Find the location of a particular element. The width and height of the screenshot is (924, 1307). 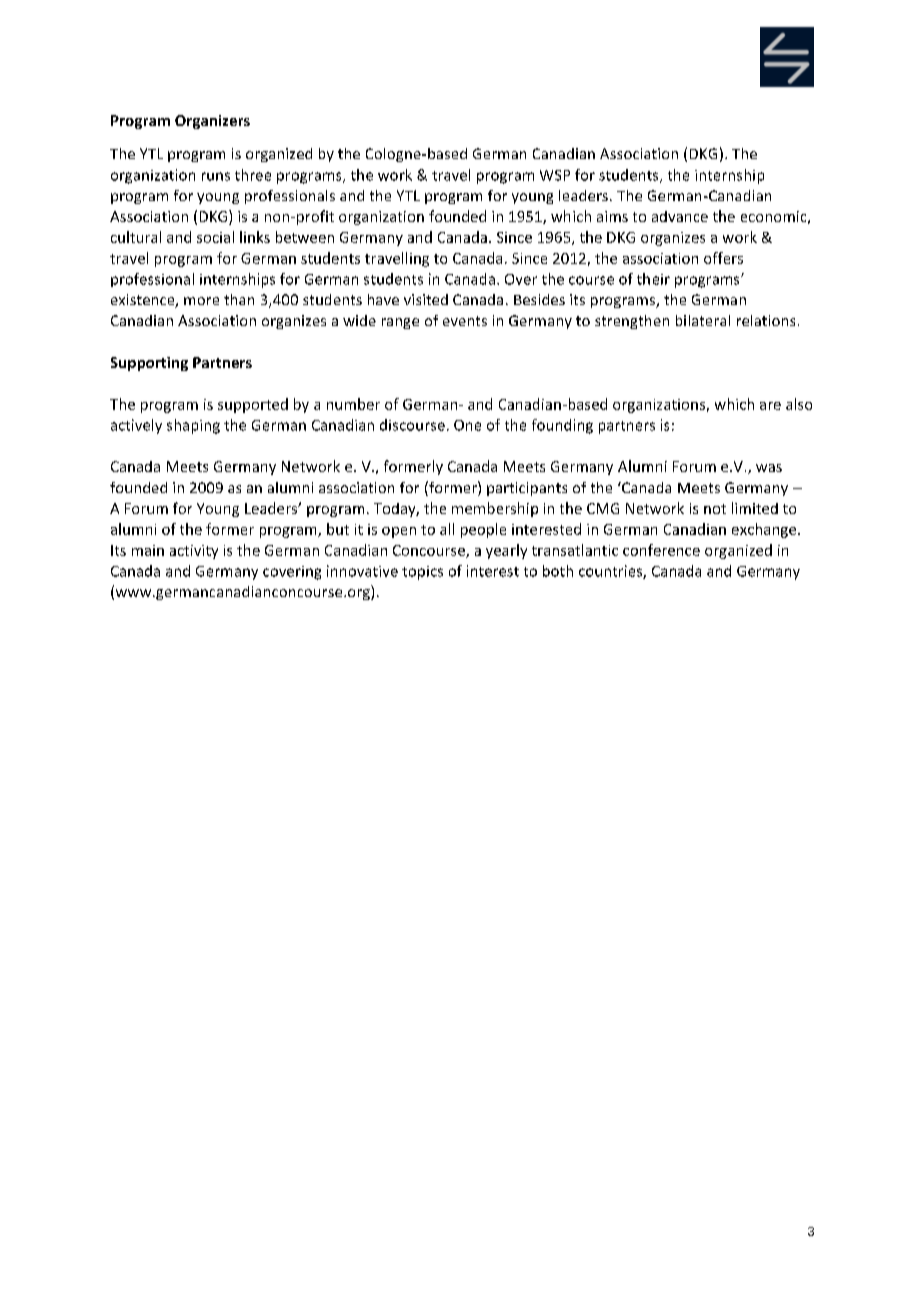

shaping is located at coordinates (193, 426).
